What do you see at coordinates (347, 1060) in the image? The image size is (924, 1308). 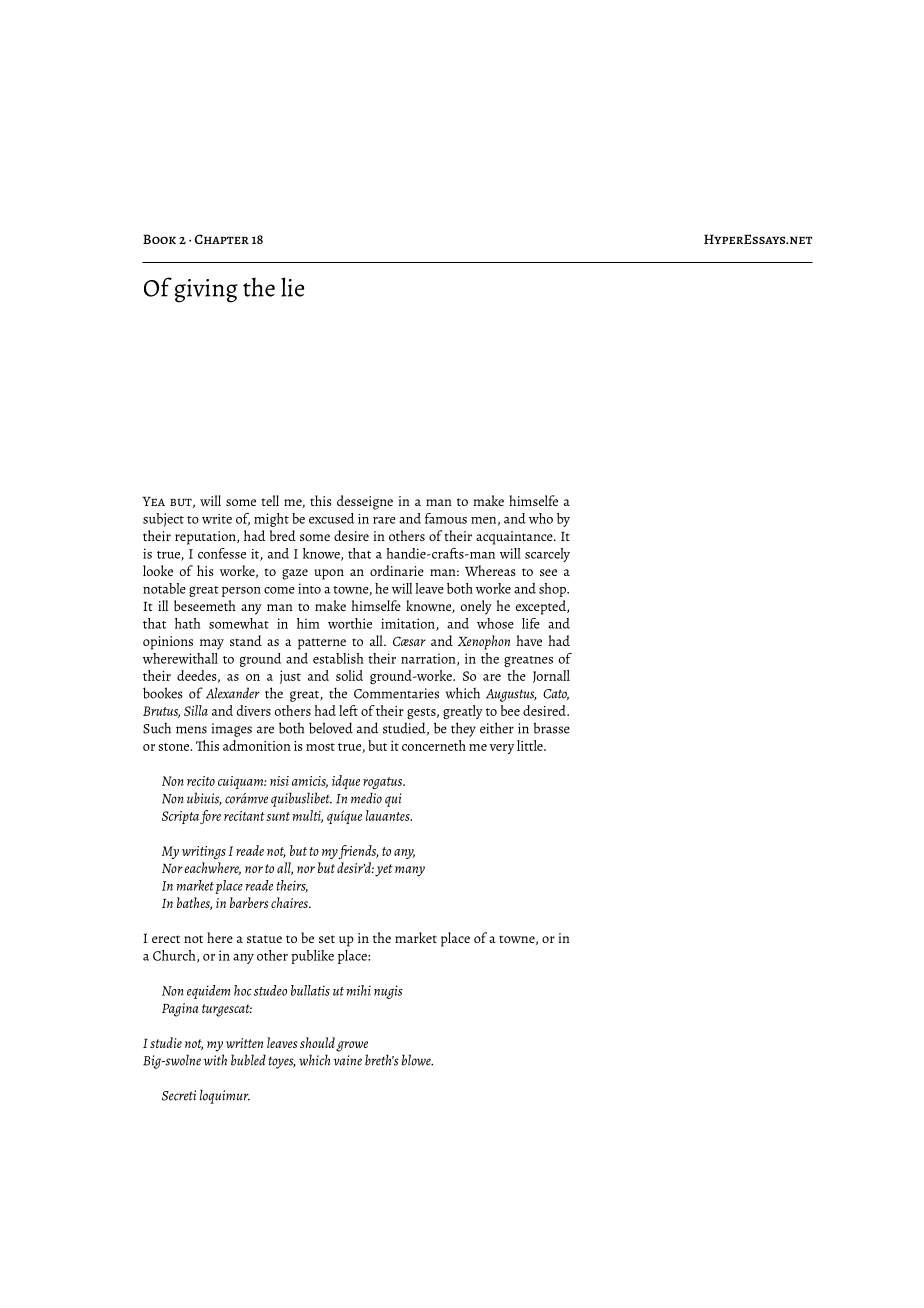 I see `vaine` at bounding box center [347, 1060].
